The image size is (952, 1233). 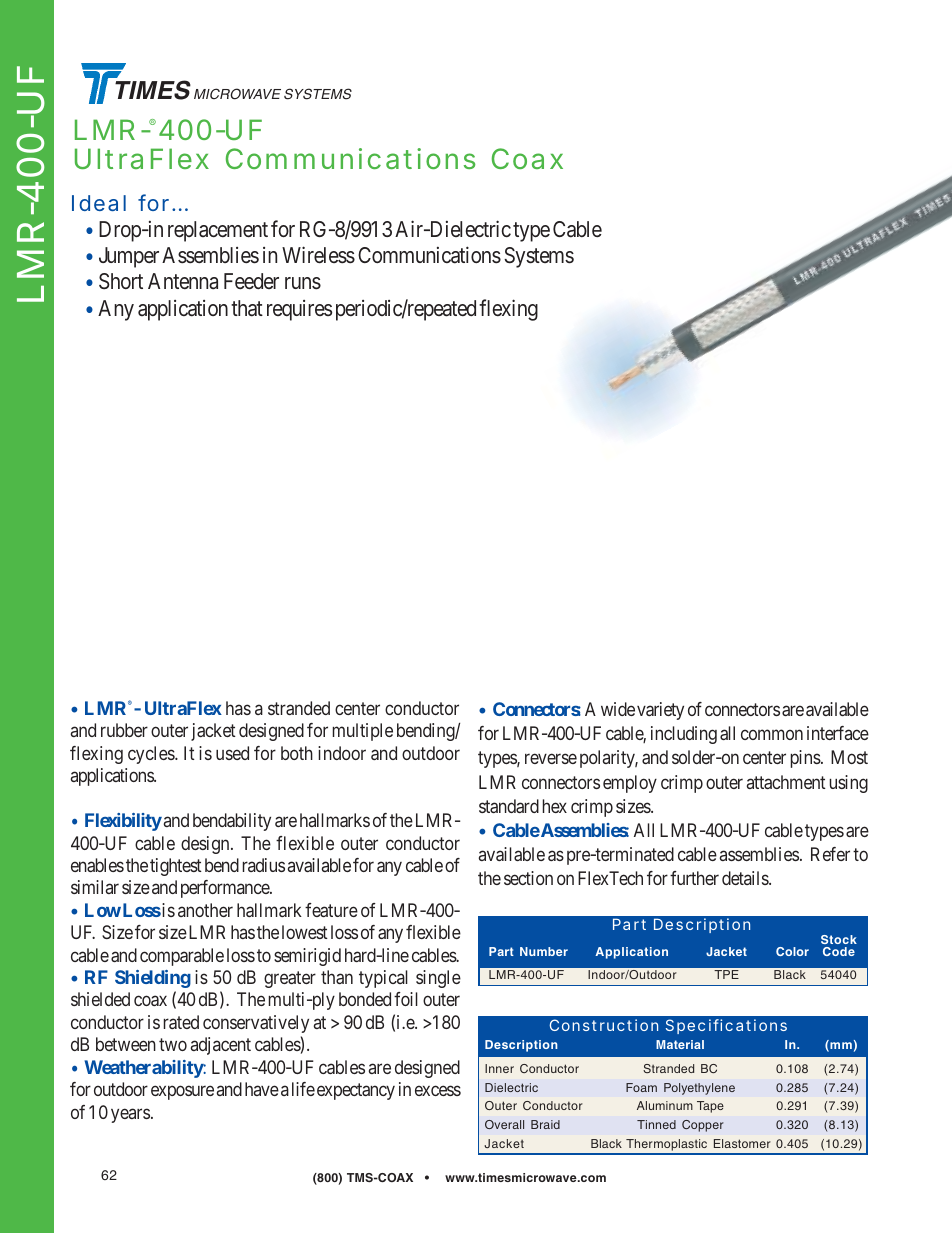 What do you see at coordinates (318, 255) in the page?
I see `Wireless` at bounding box center [318, 255].
